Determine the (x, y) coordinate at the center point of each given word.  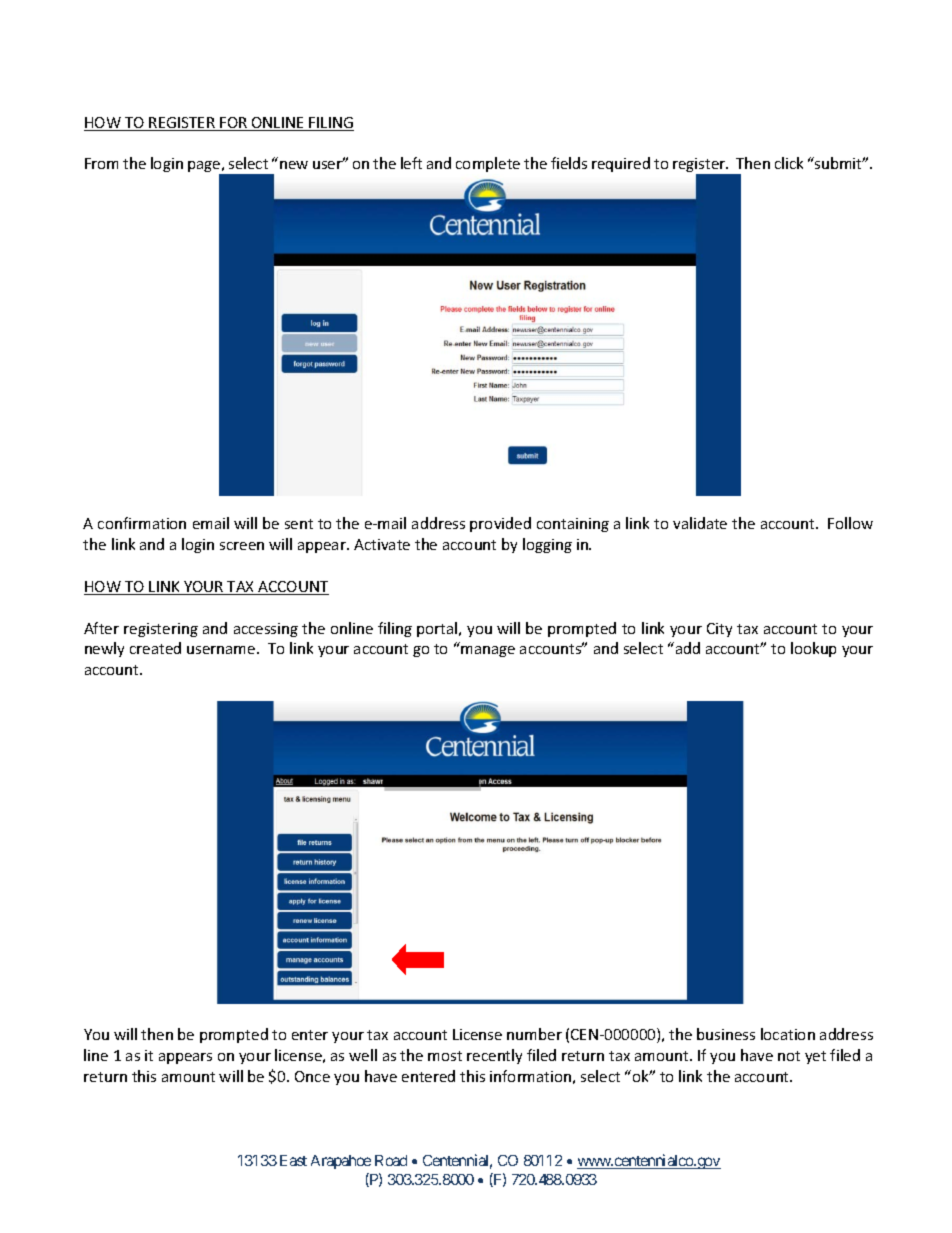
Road (391, 1160)
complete (488, 164)
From (101, 163)
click (789, 163)
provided (500, 524)
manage (488, 651)
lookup (813, 649)
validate (700, 523)
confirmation (142, 523)
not (789, 1056)
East (293, 1160)
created (155, 648)
